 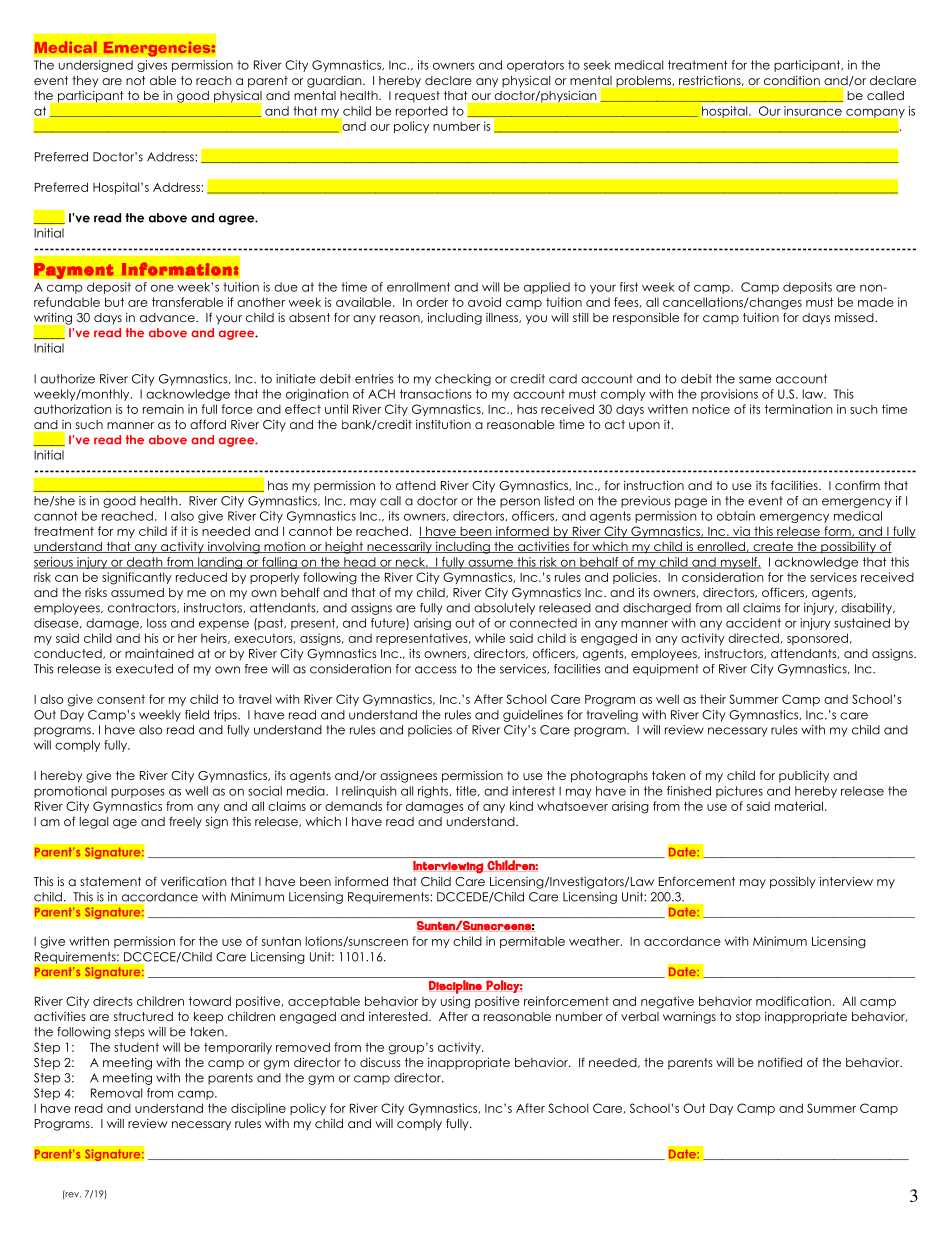 I want to click on termination, so click(x=798, y=409).
